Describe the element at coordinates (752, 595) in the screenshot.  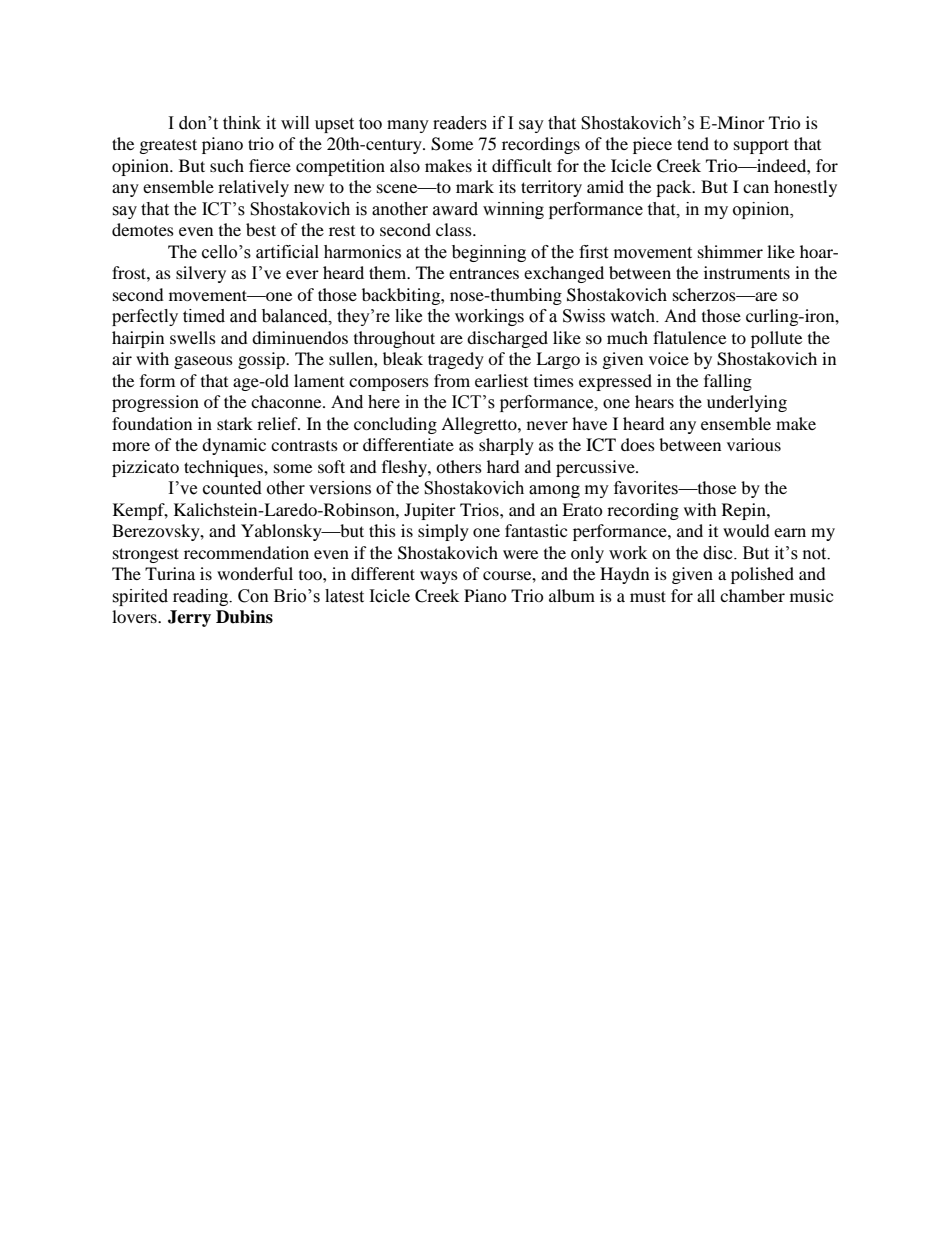
I see `chamber` at that location.
